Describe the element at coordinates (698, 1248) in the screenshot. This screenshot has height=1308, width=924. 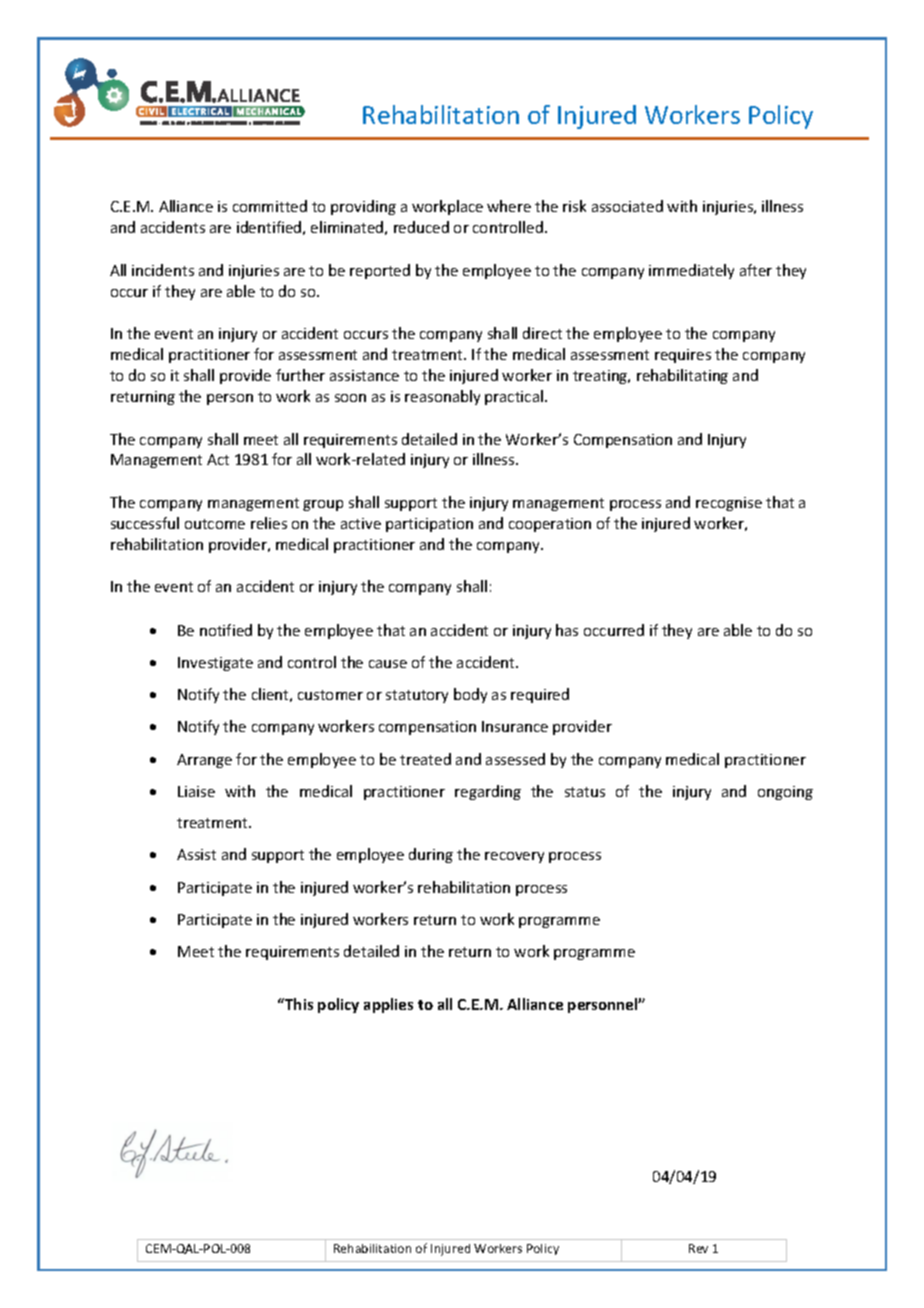
I see `Rev` at that location.
